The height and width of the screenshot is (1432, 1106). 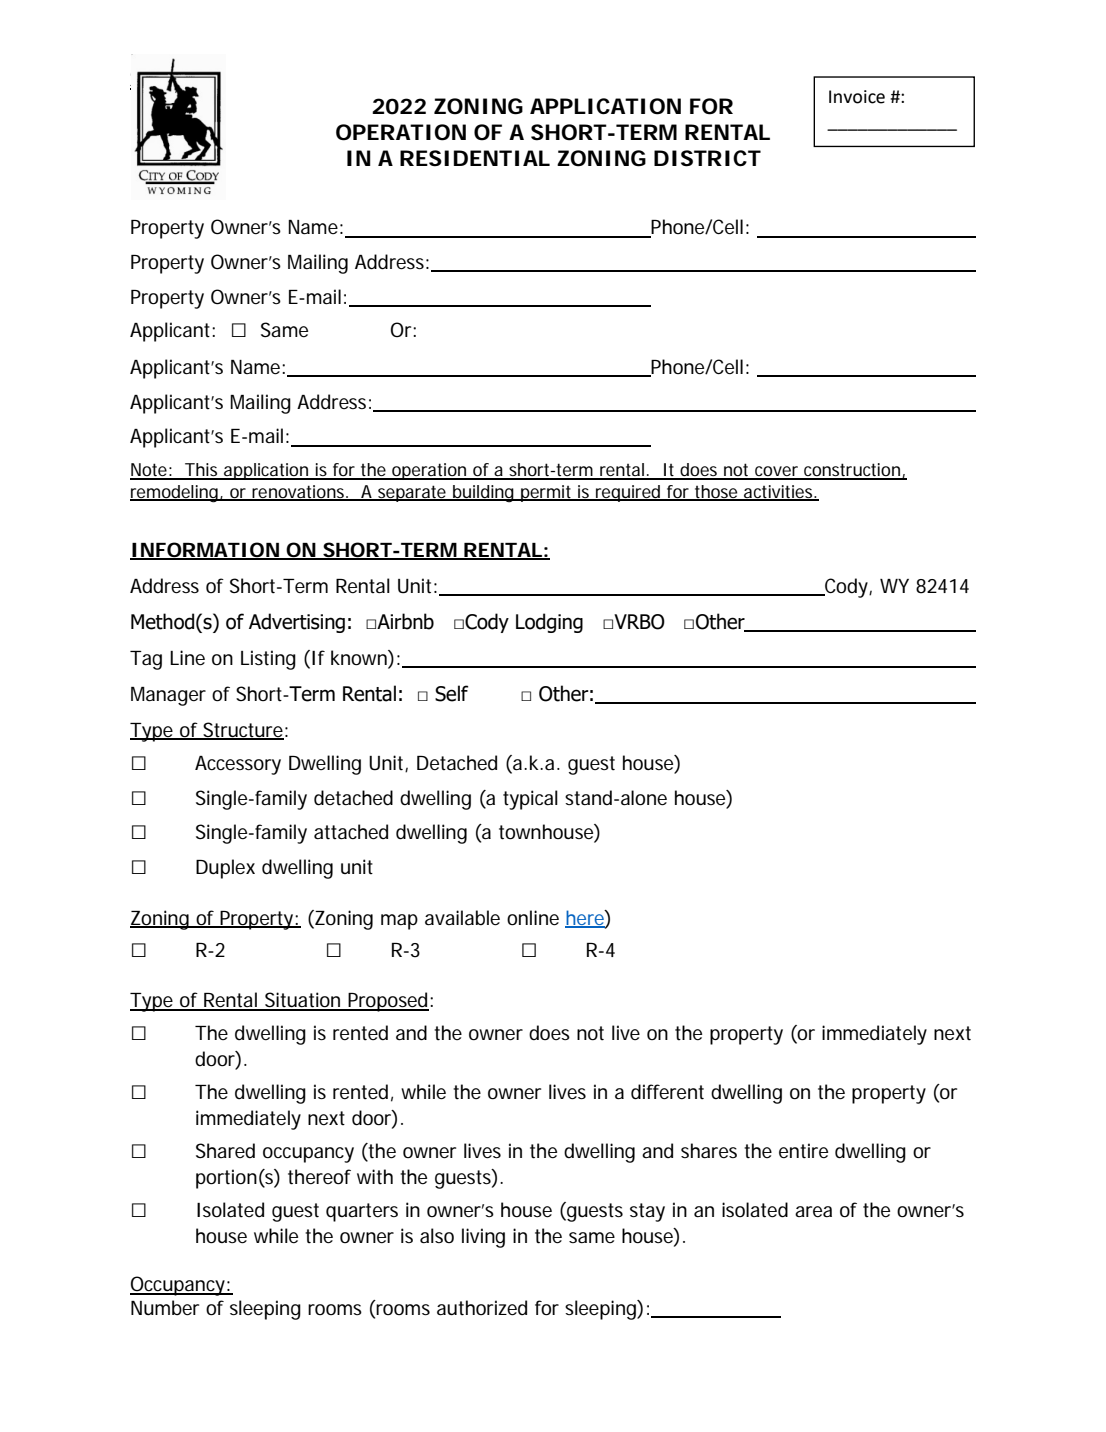 What do you see at coordinates (475, 158) in the screenshot?
I see `RESIDENTIAL` at bounding box center [475, 158].
